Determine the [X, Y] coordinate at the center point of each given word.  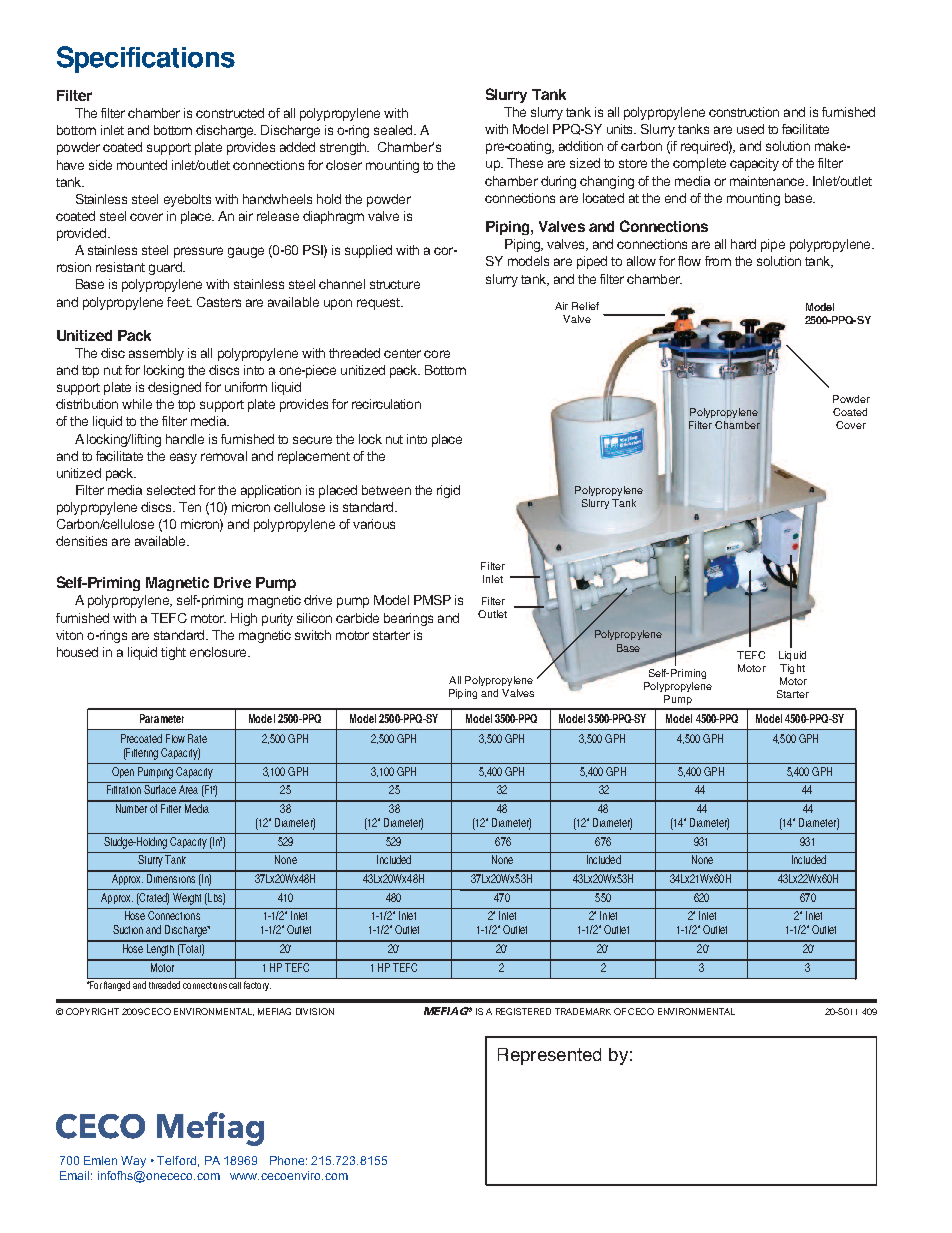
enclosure [219, 652]
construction [744, 112]
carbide [357, 618]
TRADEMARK [583, 1011]
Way [133, 1162]
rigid [448, 491]
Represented [549, 1056]
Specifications [146, 59]
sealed [394, 130]
